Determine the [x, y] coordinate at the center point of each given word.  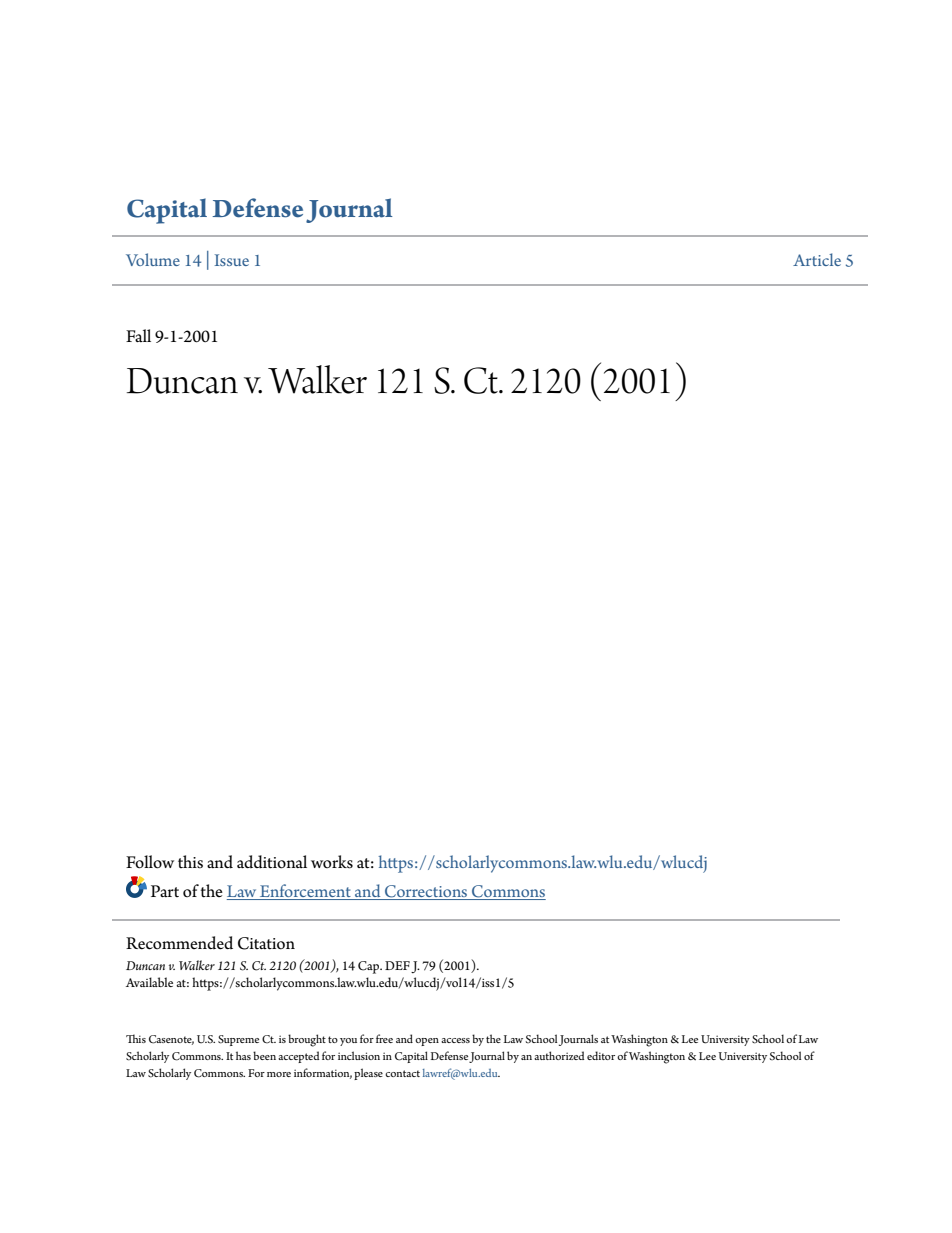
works [332, 862]
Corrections [426, 892]
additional [272, 862]
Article [817, 259]
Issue [232, 260]
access [455, 1040]
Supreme [238, 1040]
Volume [153, 259]
